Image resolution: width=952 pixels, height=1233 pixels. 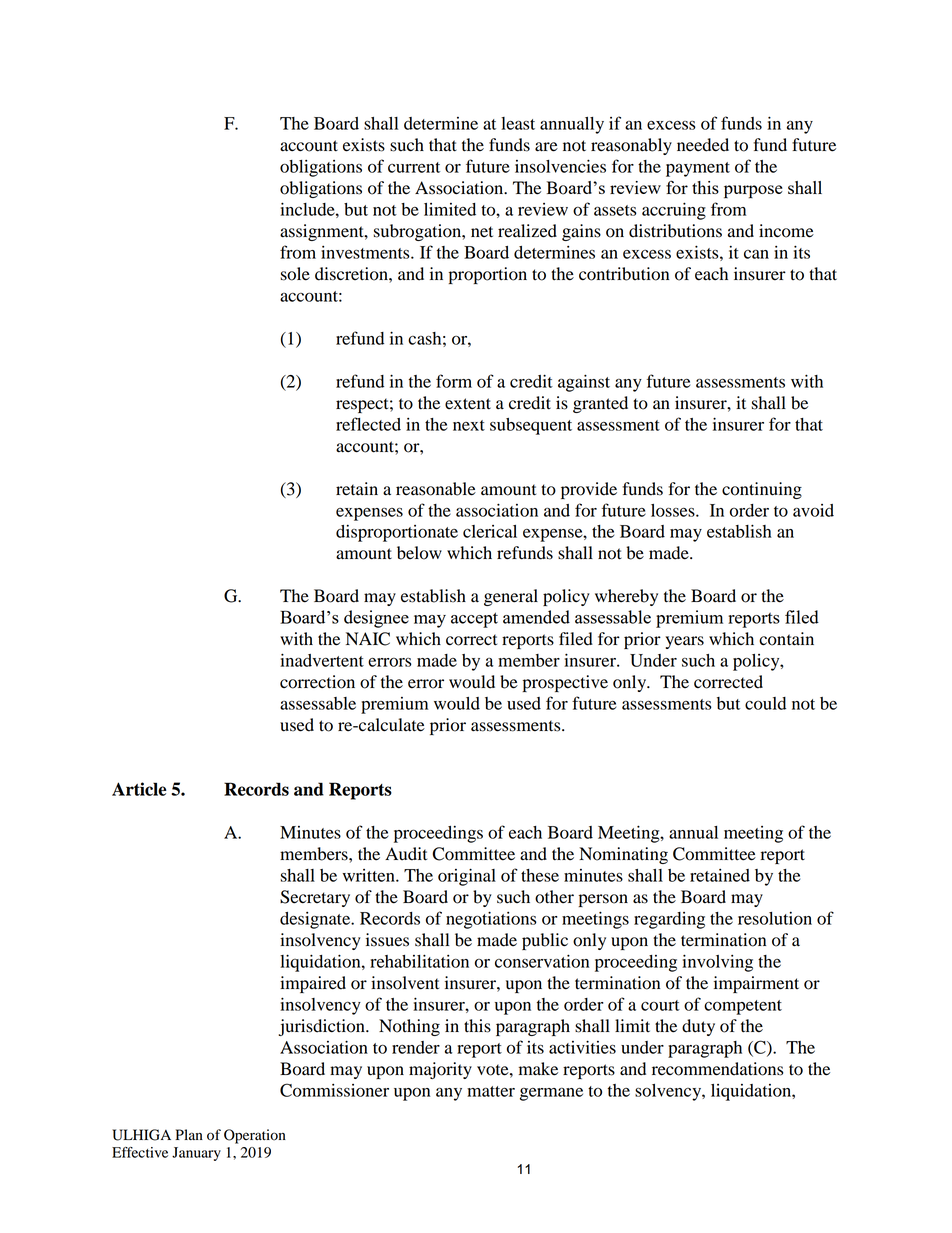 What do you see at coordinates (406, 854) in the document?
I see `Audit` at bounding box center [406, 854].
